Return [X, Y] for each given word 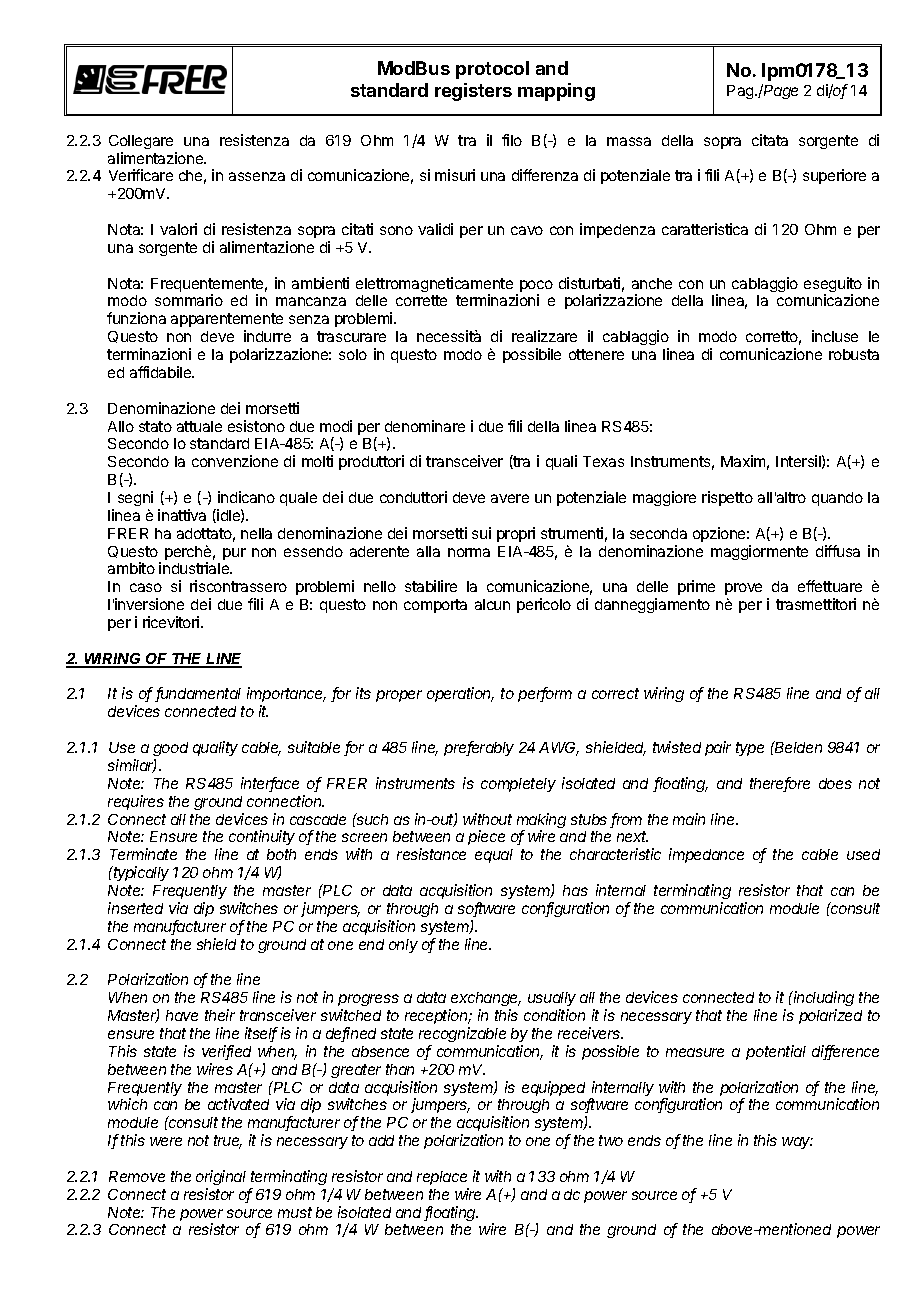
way [797, 1143]
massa [629, 141]
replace [442, 1178]
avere [510, 498]
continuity [262, 837]
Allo [121, 426]
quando [837, 499]
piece [486, 837]
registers [473, 92]
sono [396, 230]
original [221, 1177]
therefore [780, 784]
